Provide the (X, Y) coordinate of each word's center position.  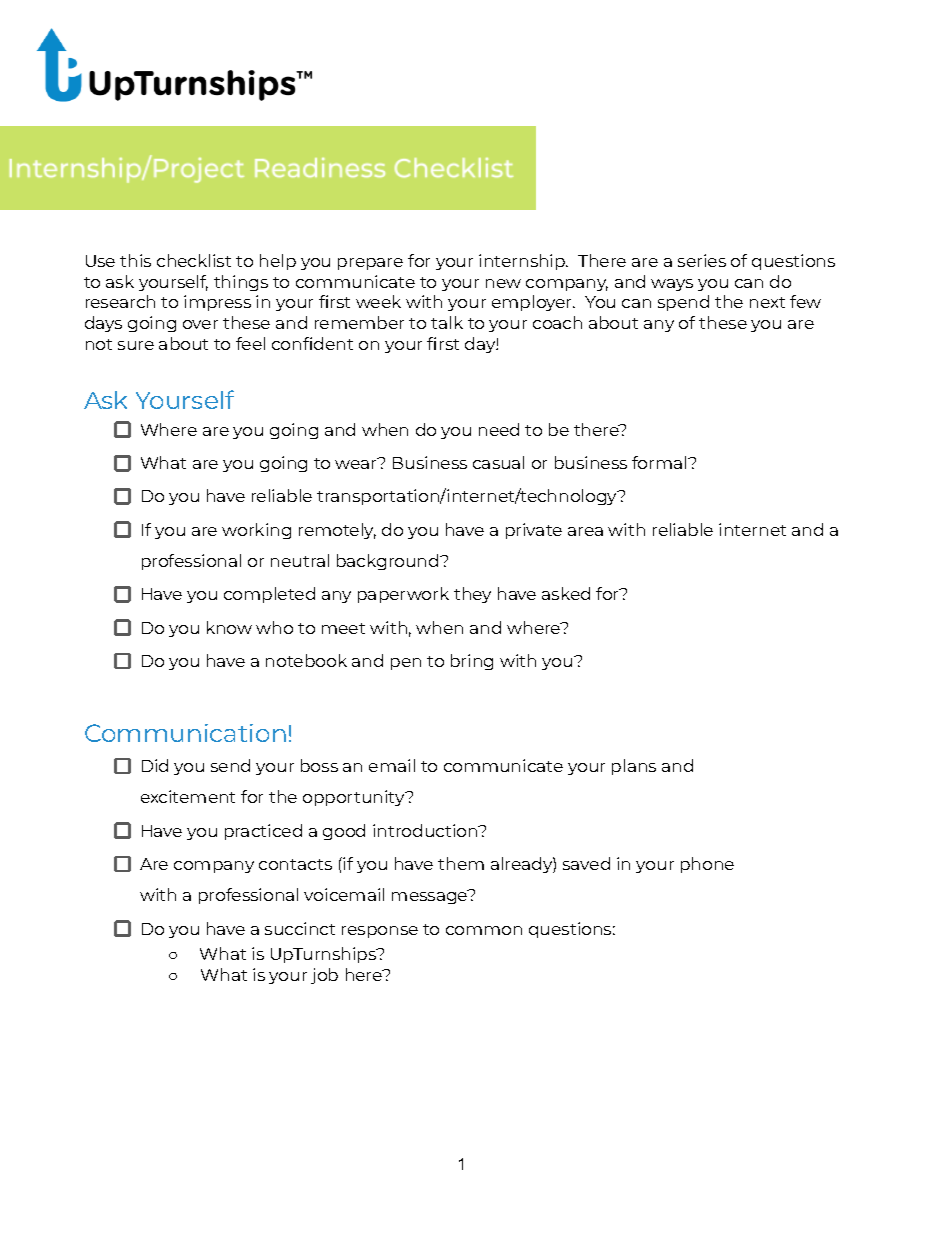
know (229, 627)
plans (634, 767)
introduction (426, 830)
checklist (194, 260)
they (472, 595)
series (702, 260)
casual (498, 462)
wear (357, 463)
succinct (300, 928)
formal (660, 462)
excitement (188, 796)
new (503, 283)
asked (566, 593)
